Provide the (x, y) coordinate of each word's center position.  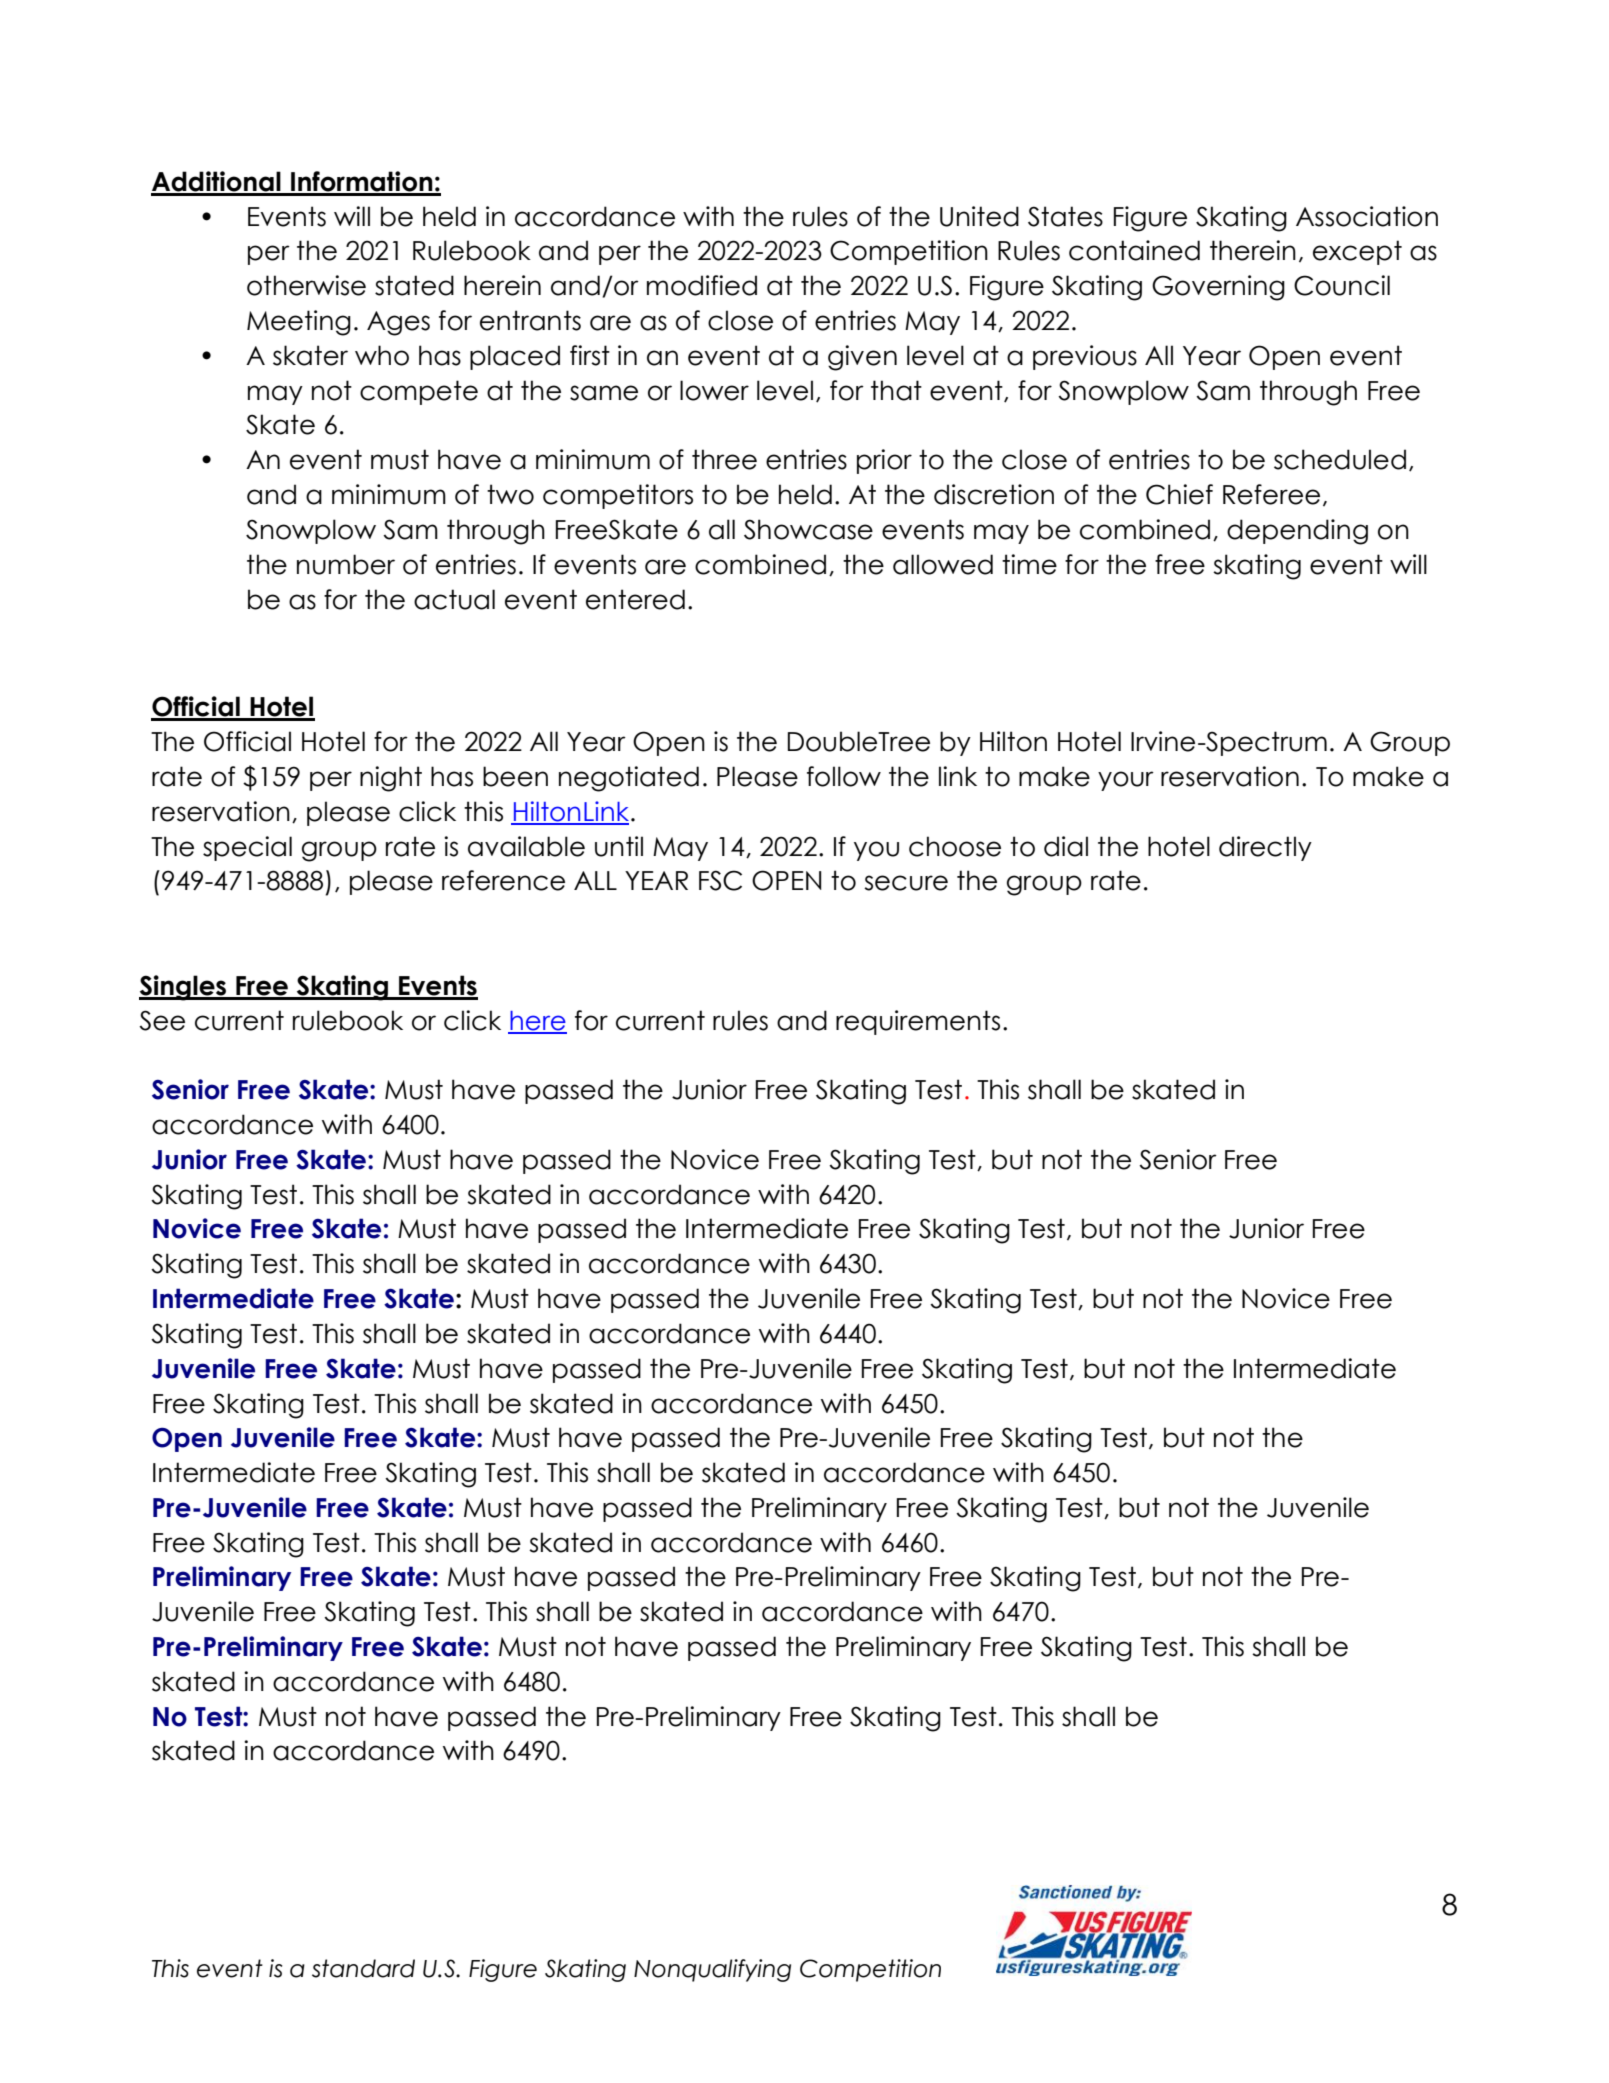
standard (363, 1968)
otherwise (306, 285)
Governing (1218, 288)
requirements (918, 1022)
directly (1265, 848)
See (162, 1020)
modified (702, 285)
